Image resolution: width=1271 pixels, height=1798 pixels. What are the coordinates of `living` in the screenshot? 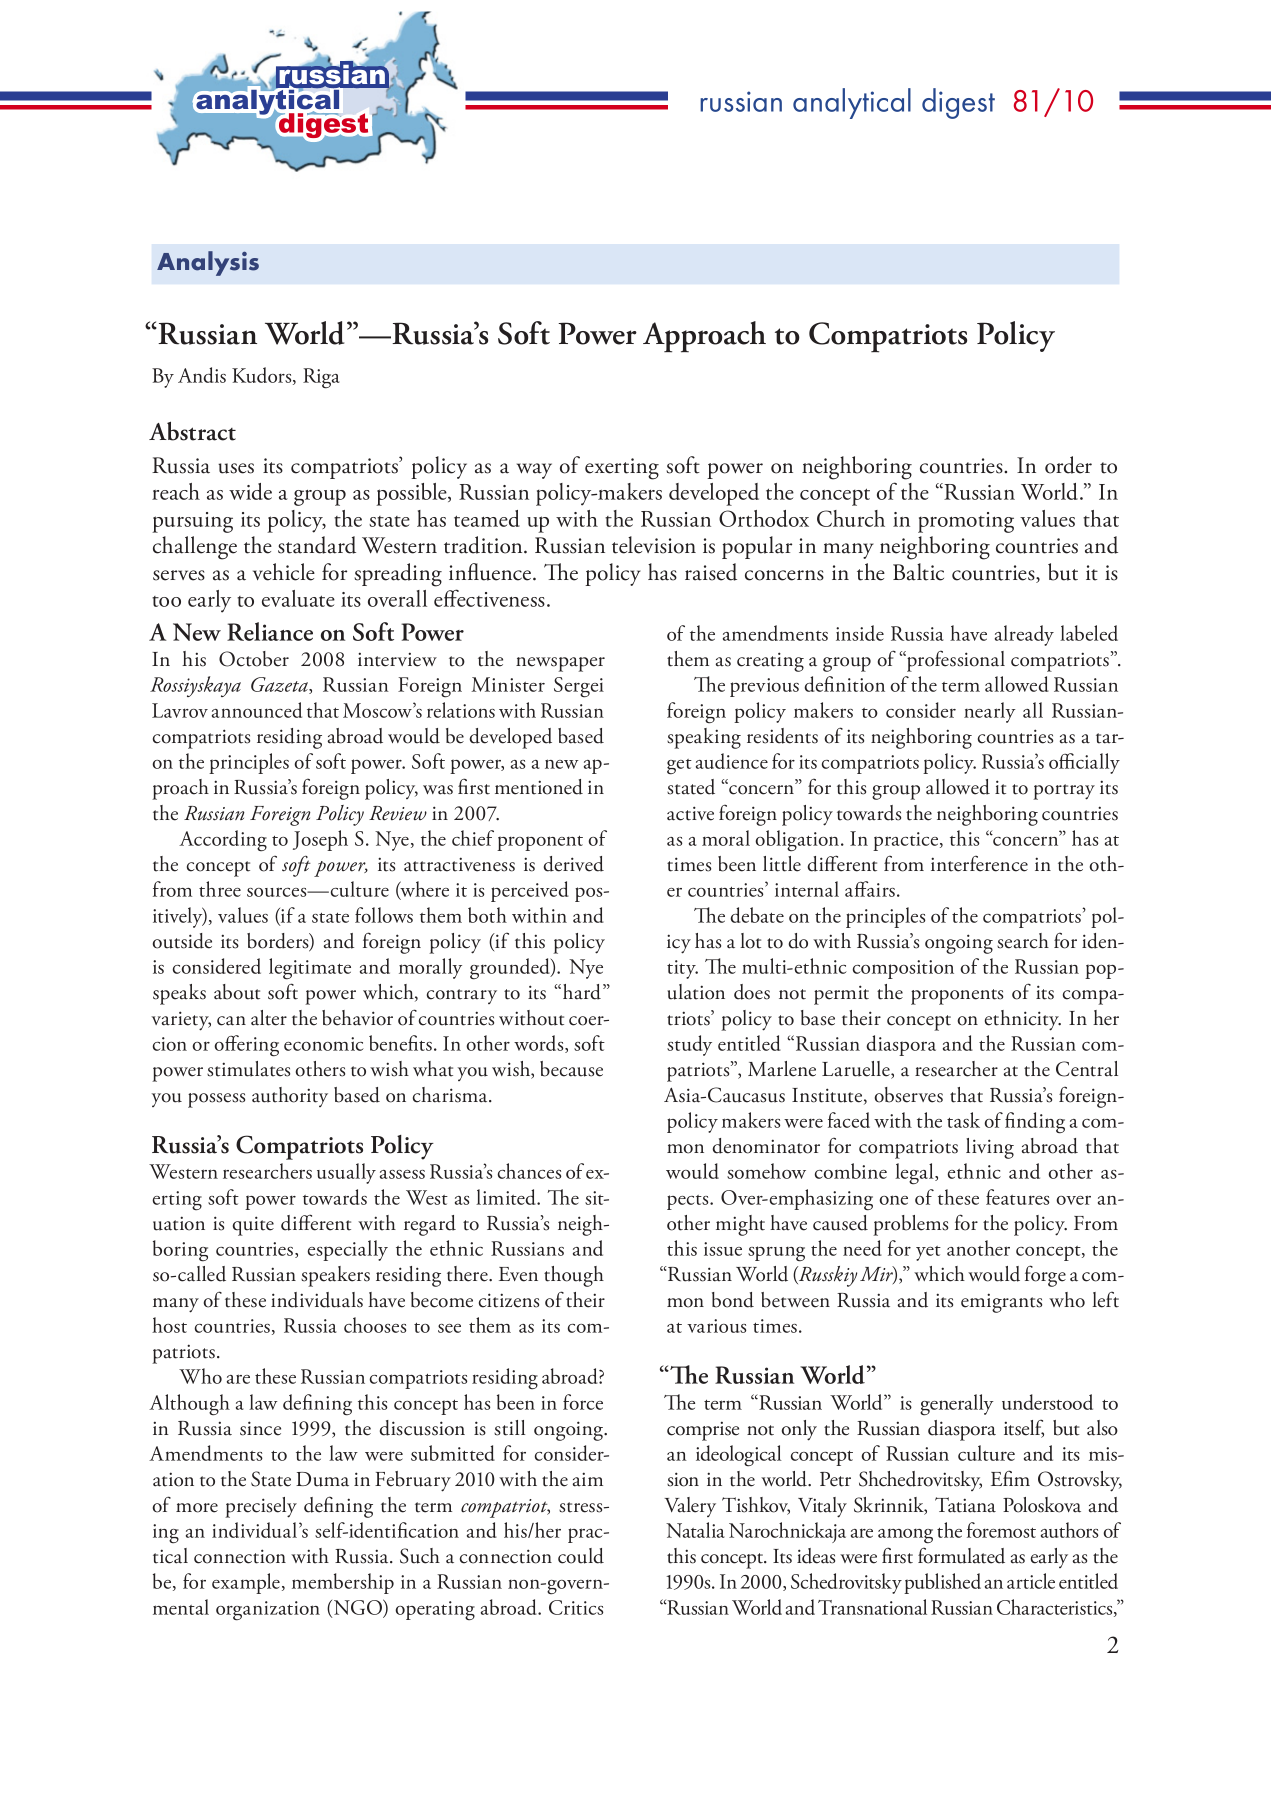 It's located at (990, 1148).
